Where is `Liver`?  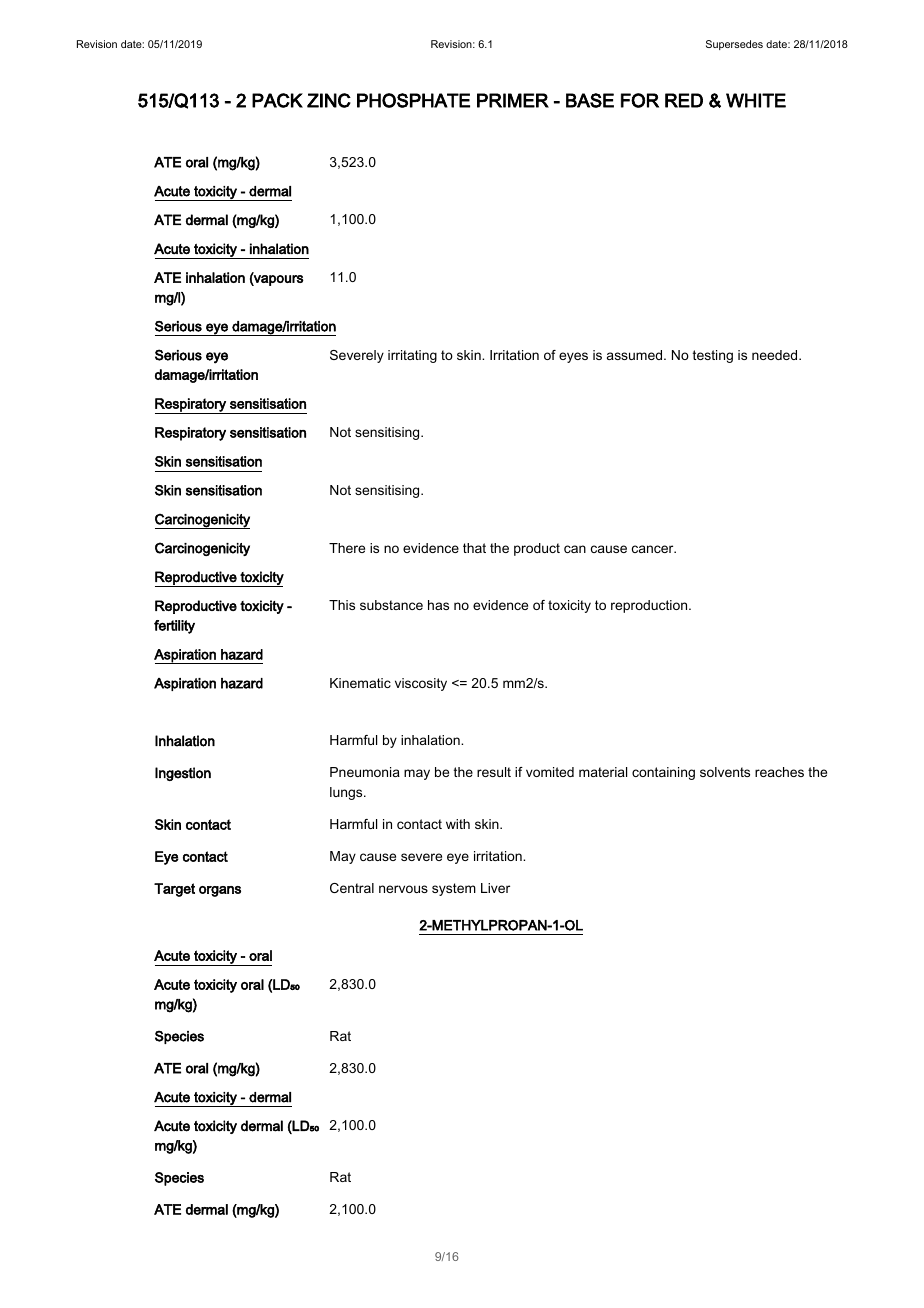 Liver is located at coordinates (495, 888).
